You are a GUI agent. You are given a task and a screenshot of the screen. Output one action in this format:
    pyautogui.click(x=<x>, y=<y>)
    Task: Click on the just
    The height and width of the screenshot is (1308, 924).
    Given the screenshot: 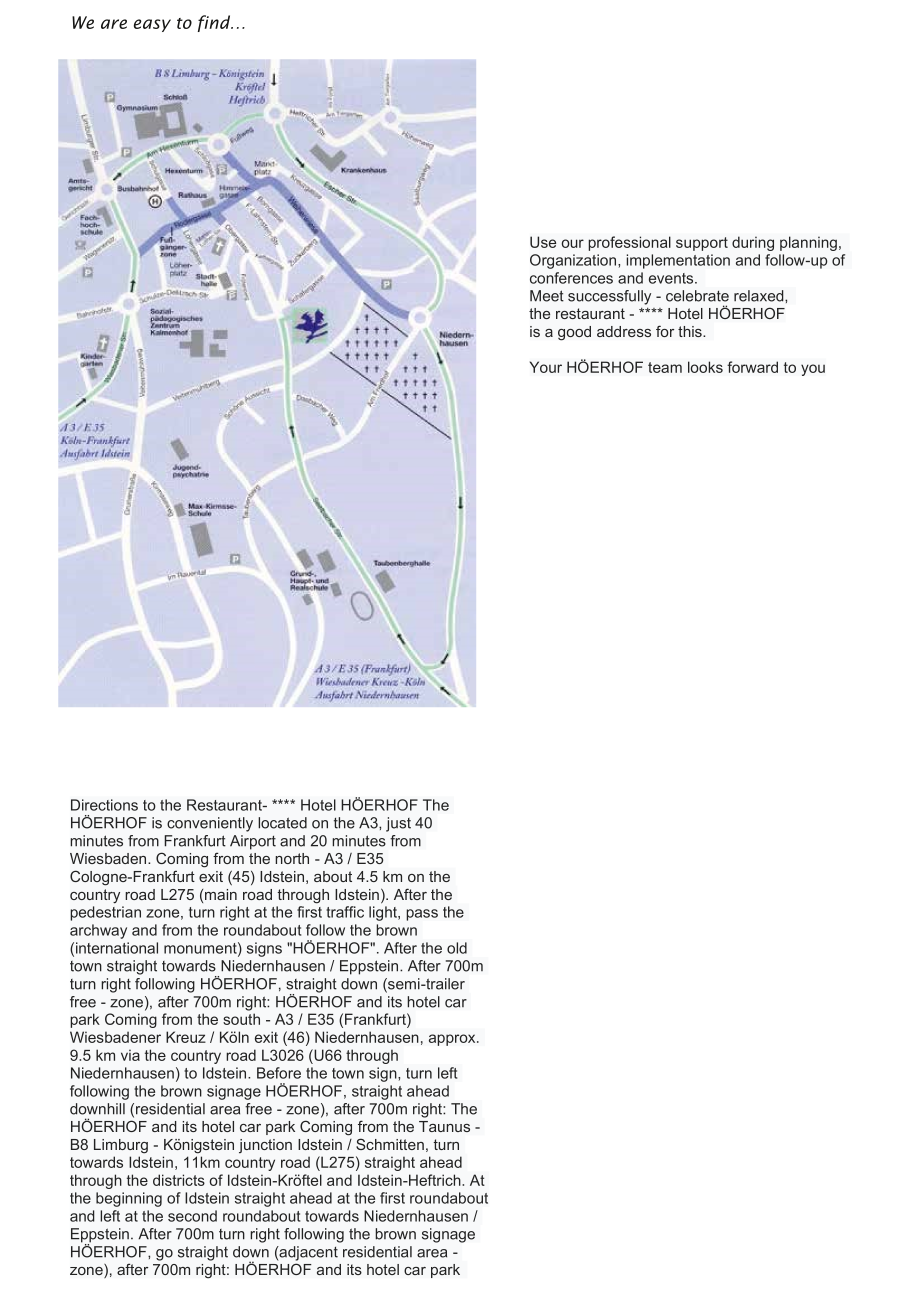 What is the action you would take?
    pyautogui.click(x=398, y=824)
